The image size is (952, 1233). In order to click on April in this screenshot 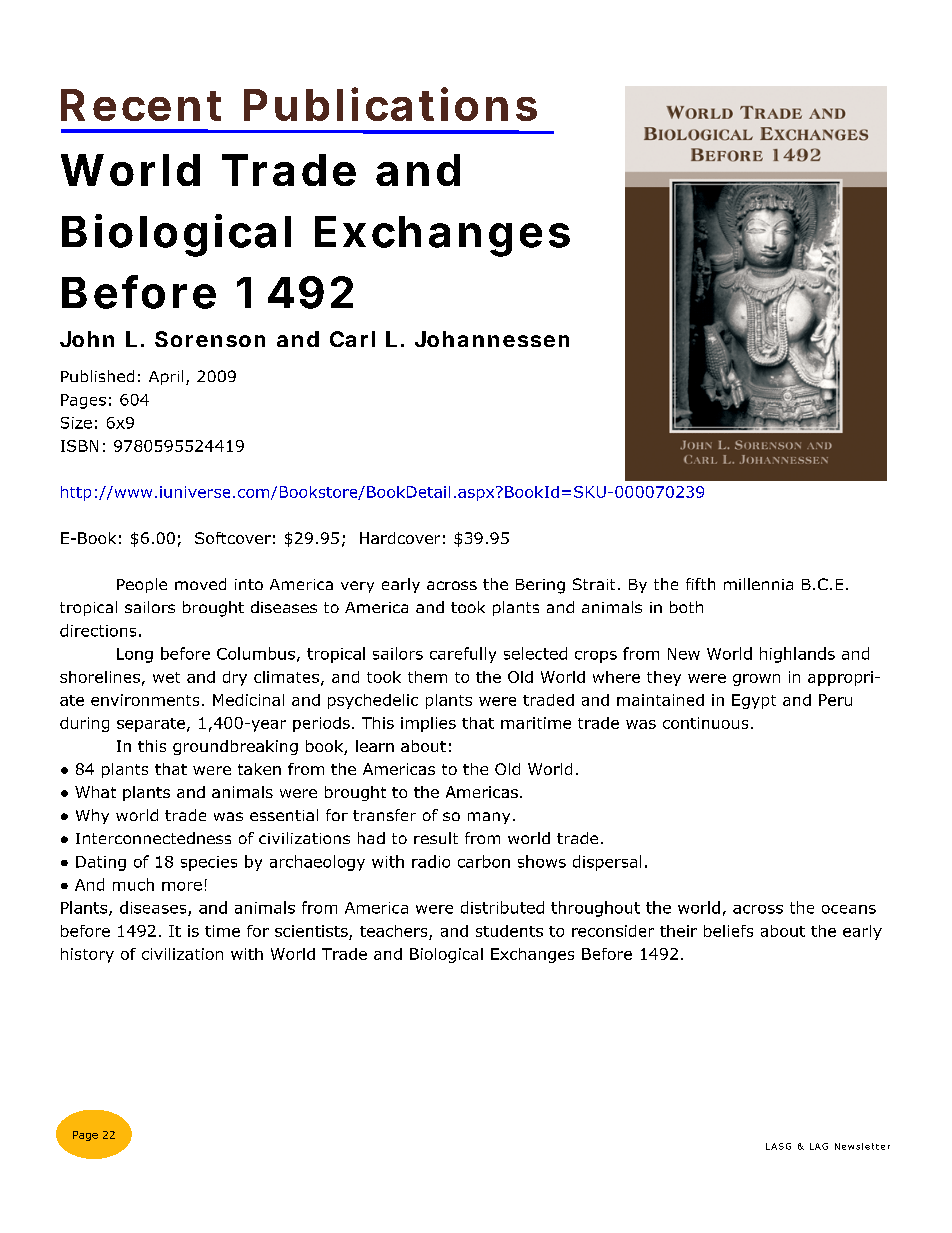, I will do `click(166, 377)`.
